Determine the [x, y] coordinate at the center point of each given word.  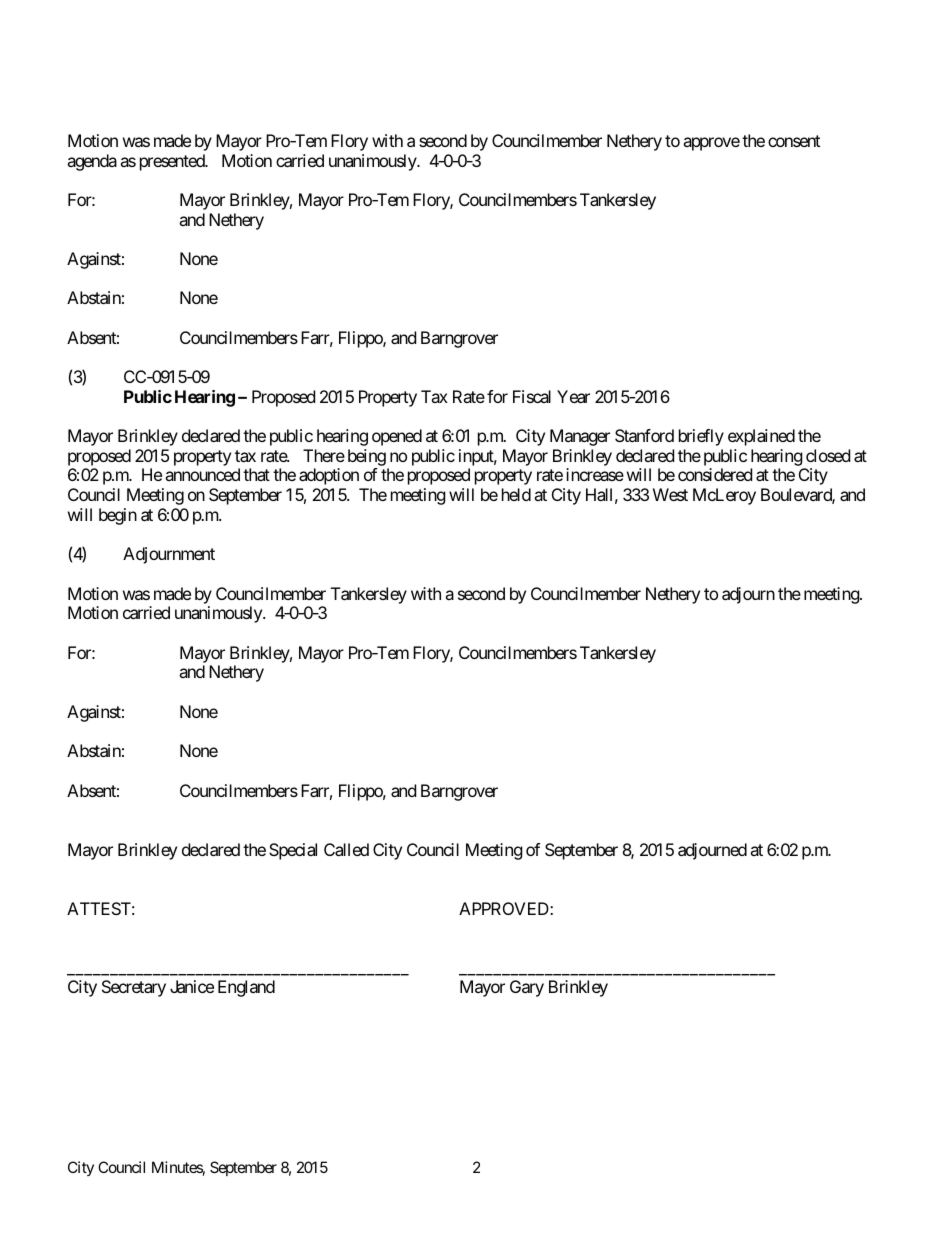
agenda [92, 162]
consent [794, 141]
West [670, 494]
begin [118, 516]
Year [573, 396]
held [516, 494]
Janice [192, 986]
